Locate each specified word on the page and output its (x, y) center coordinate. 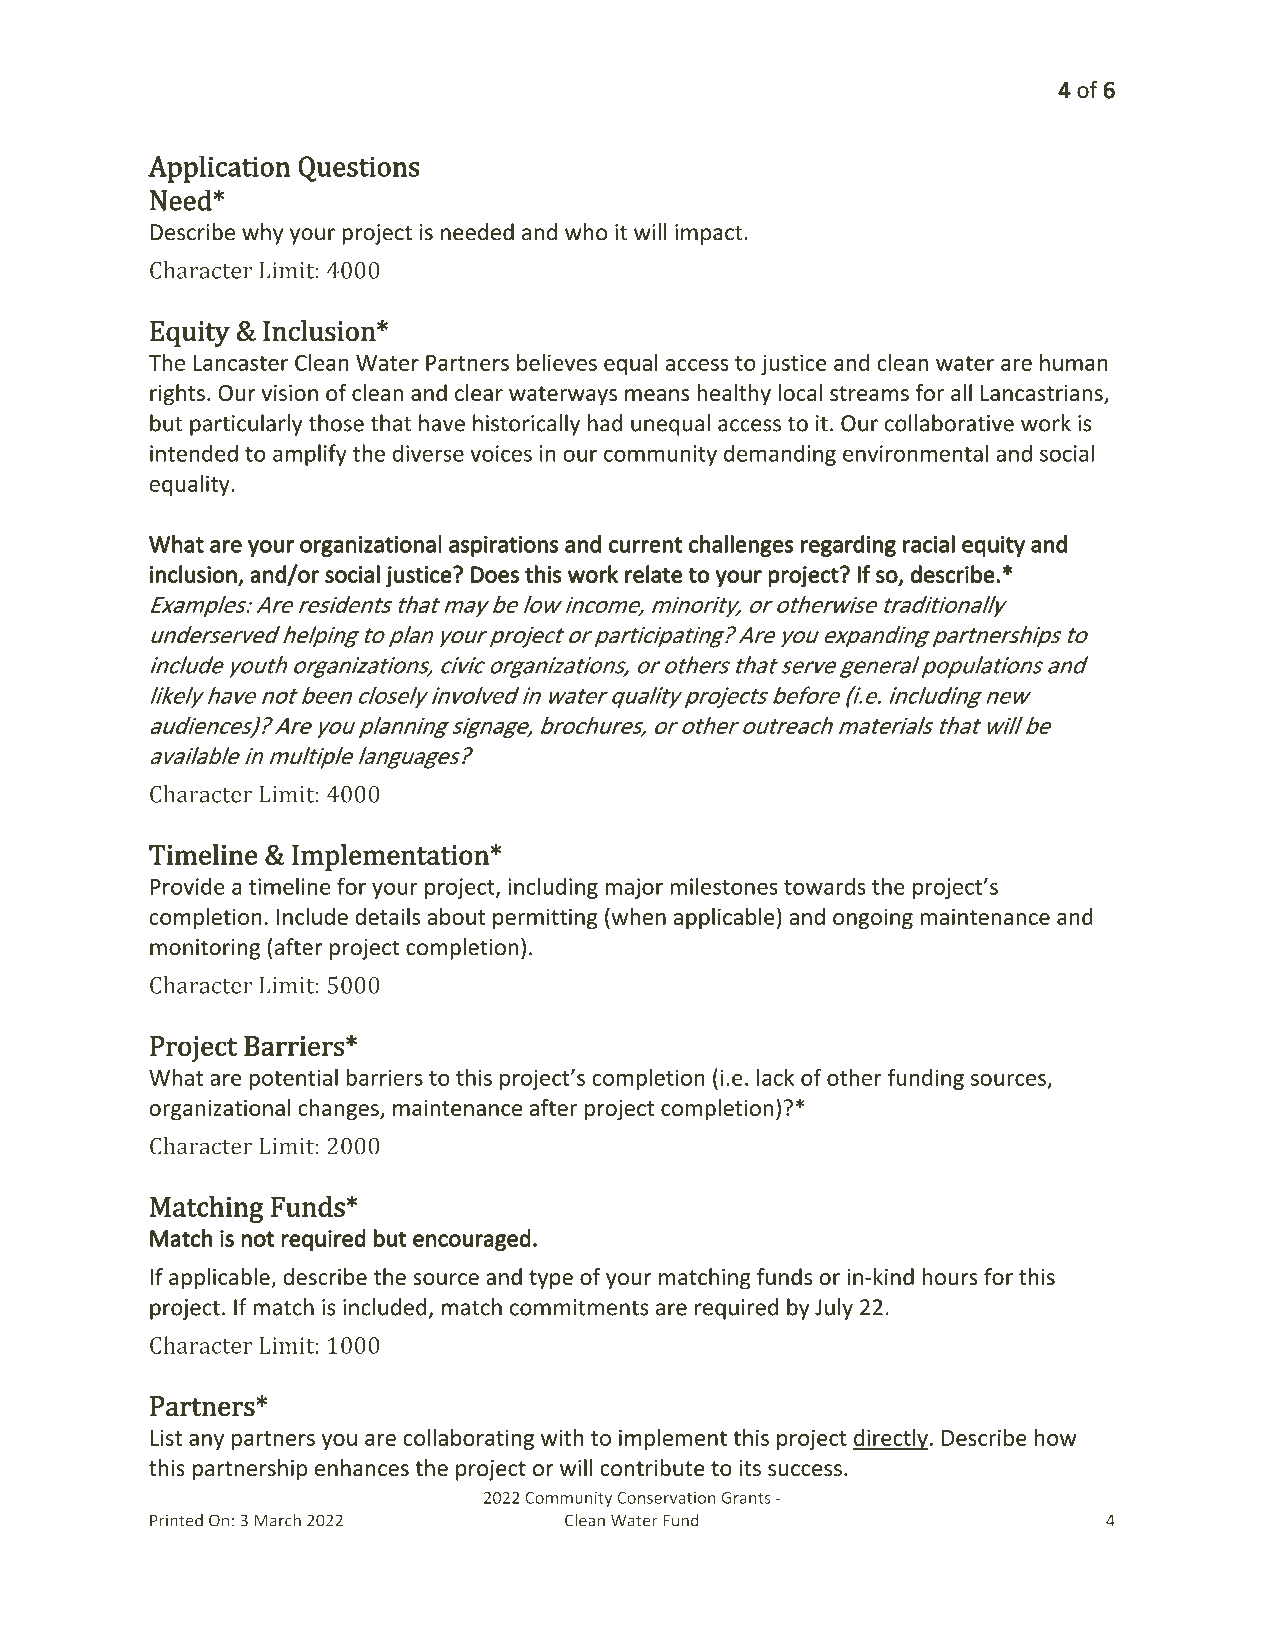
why (262, 234)
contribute (652, 1468)
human (1074, 362)
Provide (187, 886)
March (277, 1520)
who (586, 232)
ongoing (873, 919)
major (634, 888)
